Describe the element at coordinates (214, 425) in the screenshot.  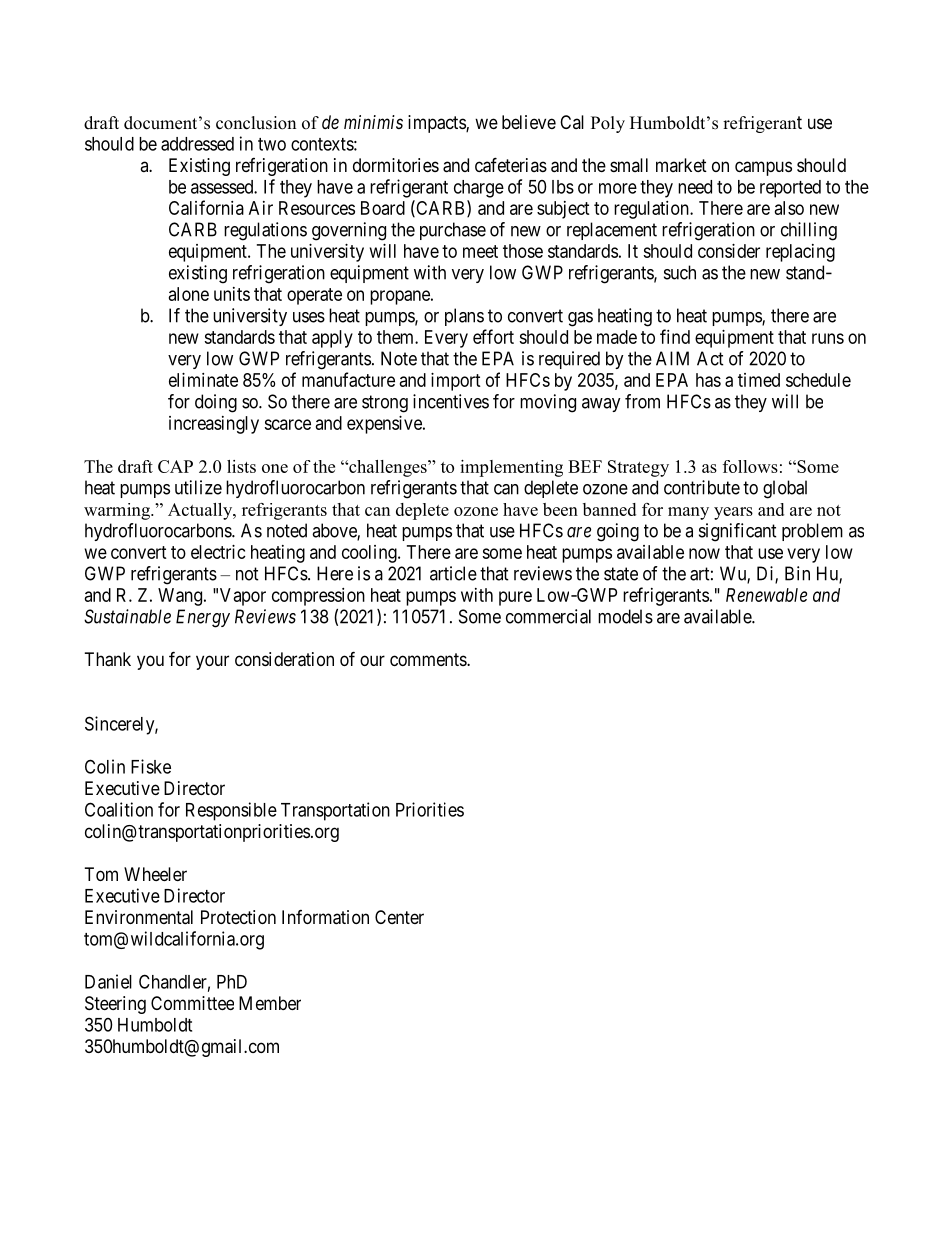
I see `increasingly` at that location.
